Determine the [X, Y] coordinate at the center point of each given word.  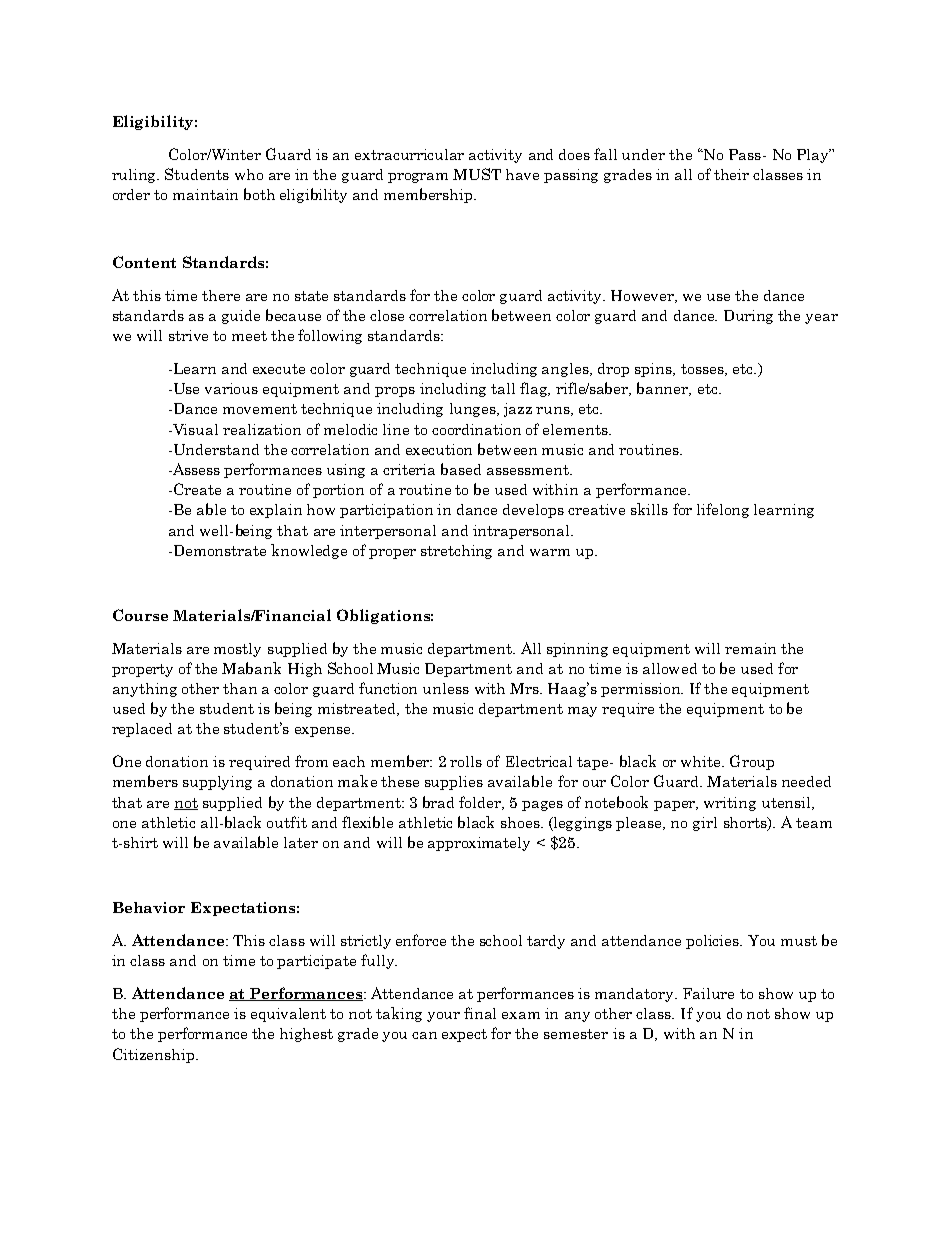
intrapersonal [522, 532]
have [522, 174]
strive [188, 335]
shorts [746, 823]
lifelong [723, 510]
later [301, 842]
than [240, 688]
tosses [703, 370]
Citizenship [153, 1055]
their [731, 174]
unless [446, 688]
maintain [205, 194]
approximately [479, 844]
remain [750, 648]
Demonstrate [218, 550]
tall [503, 388]
